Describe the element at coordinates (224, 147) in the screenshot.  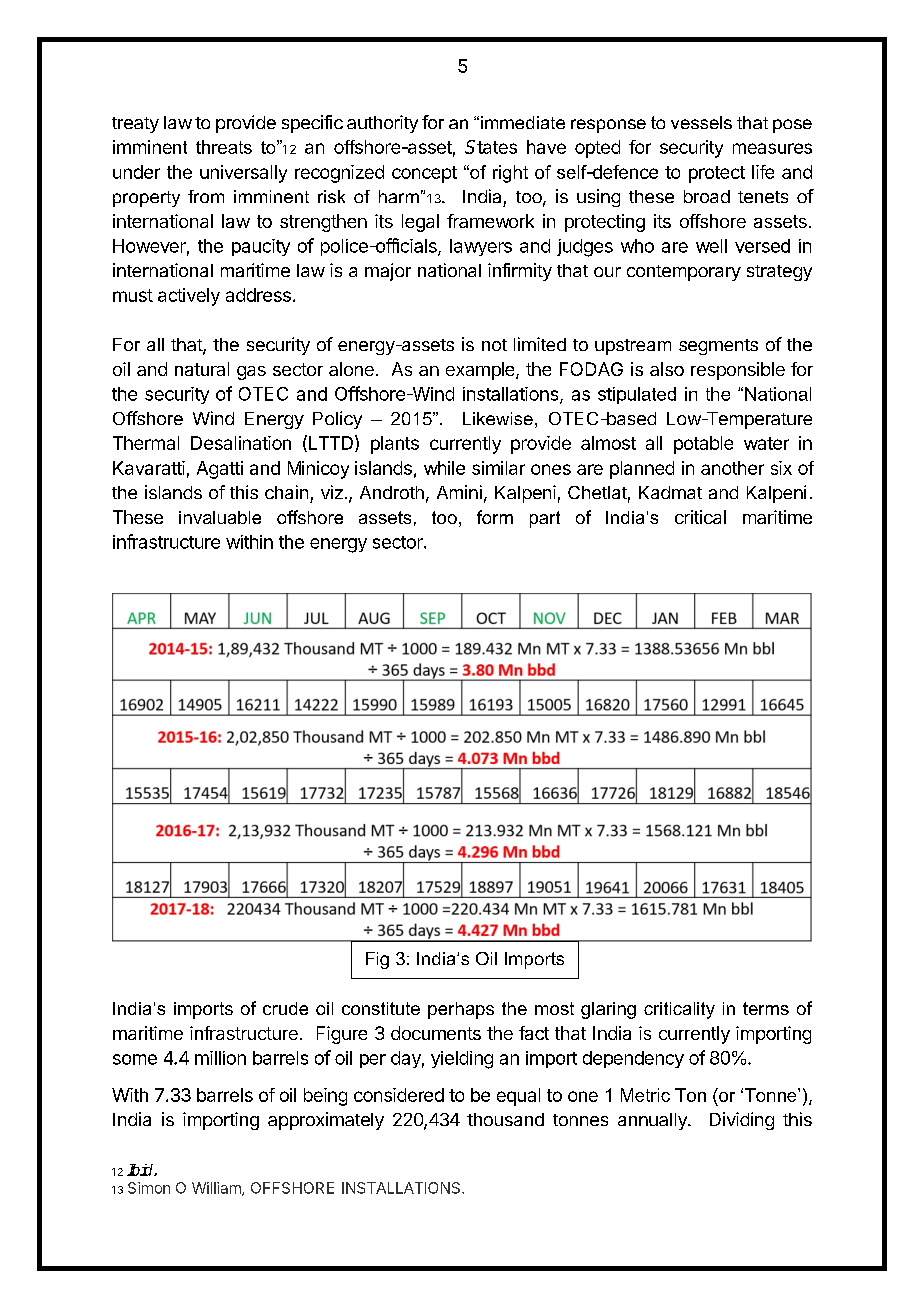
I see `threats` at that location.
